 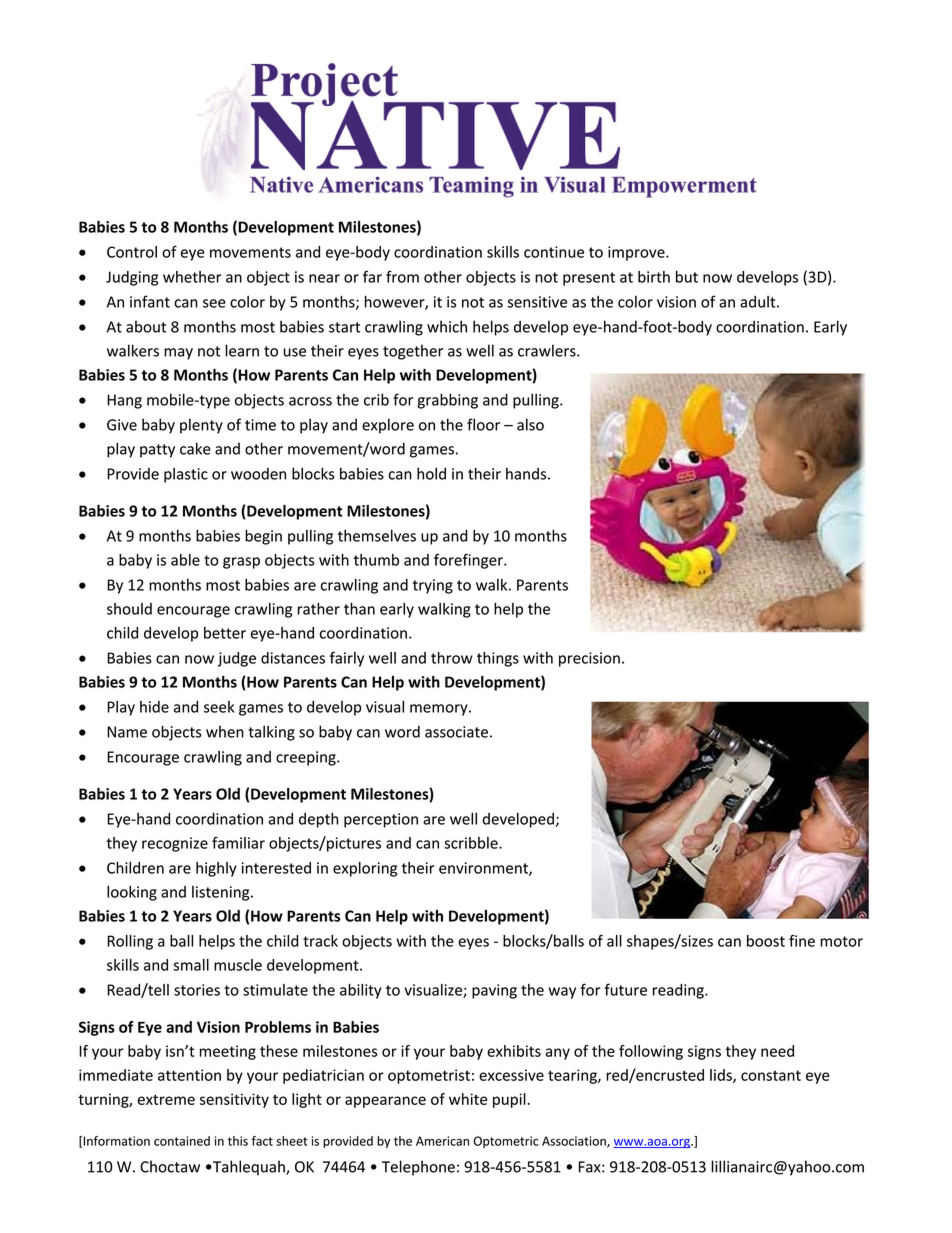 What do you see at coordinates (456, 732) in the screenshot?
I see `associate` at bounding box center [456, 732].
